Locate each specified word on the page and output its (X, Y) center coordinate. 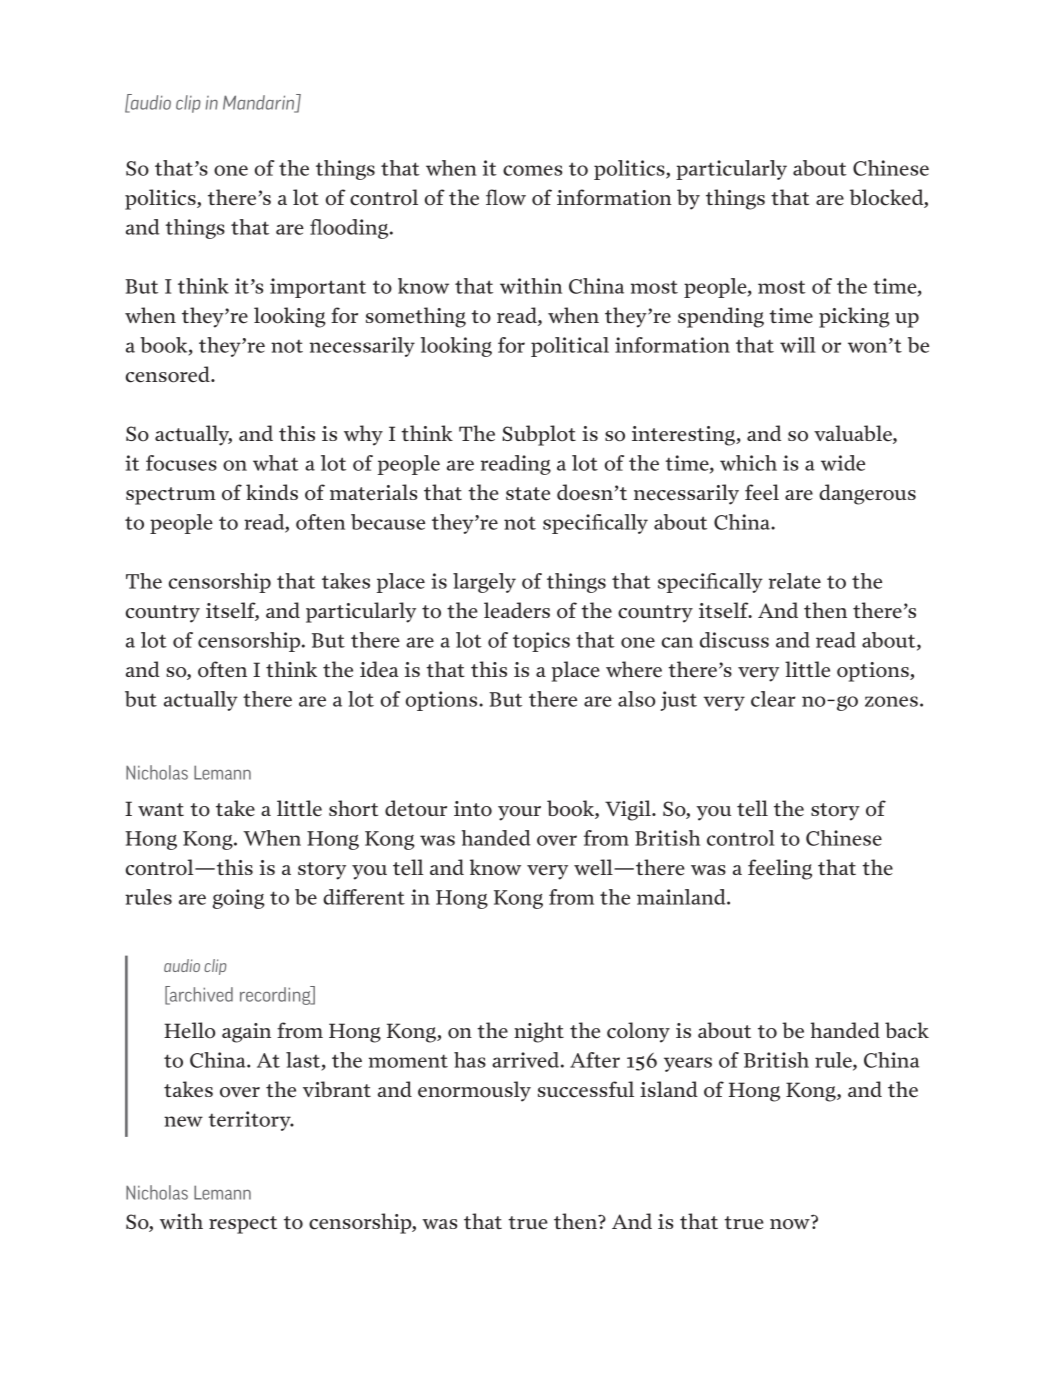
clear (773, 699)
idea (379, 669)
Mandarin (260, 103)
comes (532, 170)
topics (541, 642)
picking (854, 317)
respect (243, 1225)
